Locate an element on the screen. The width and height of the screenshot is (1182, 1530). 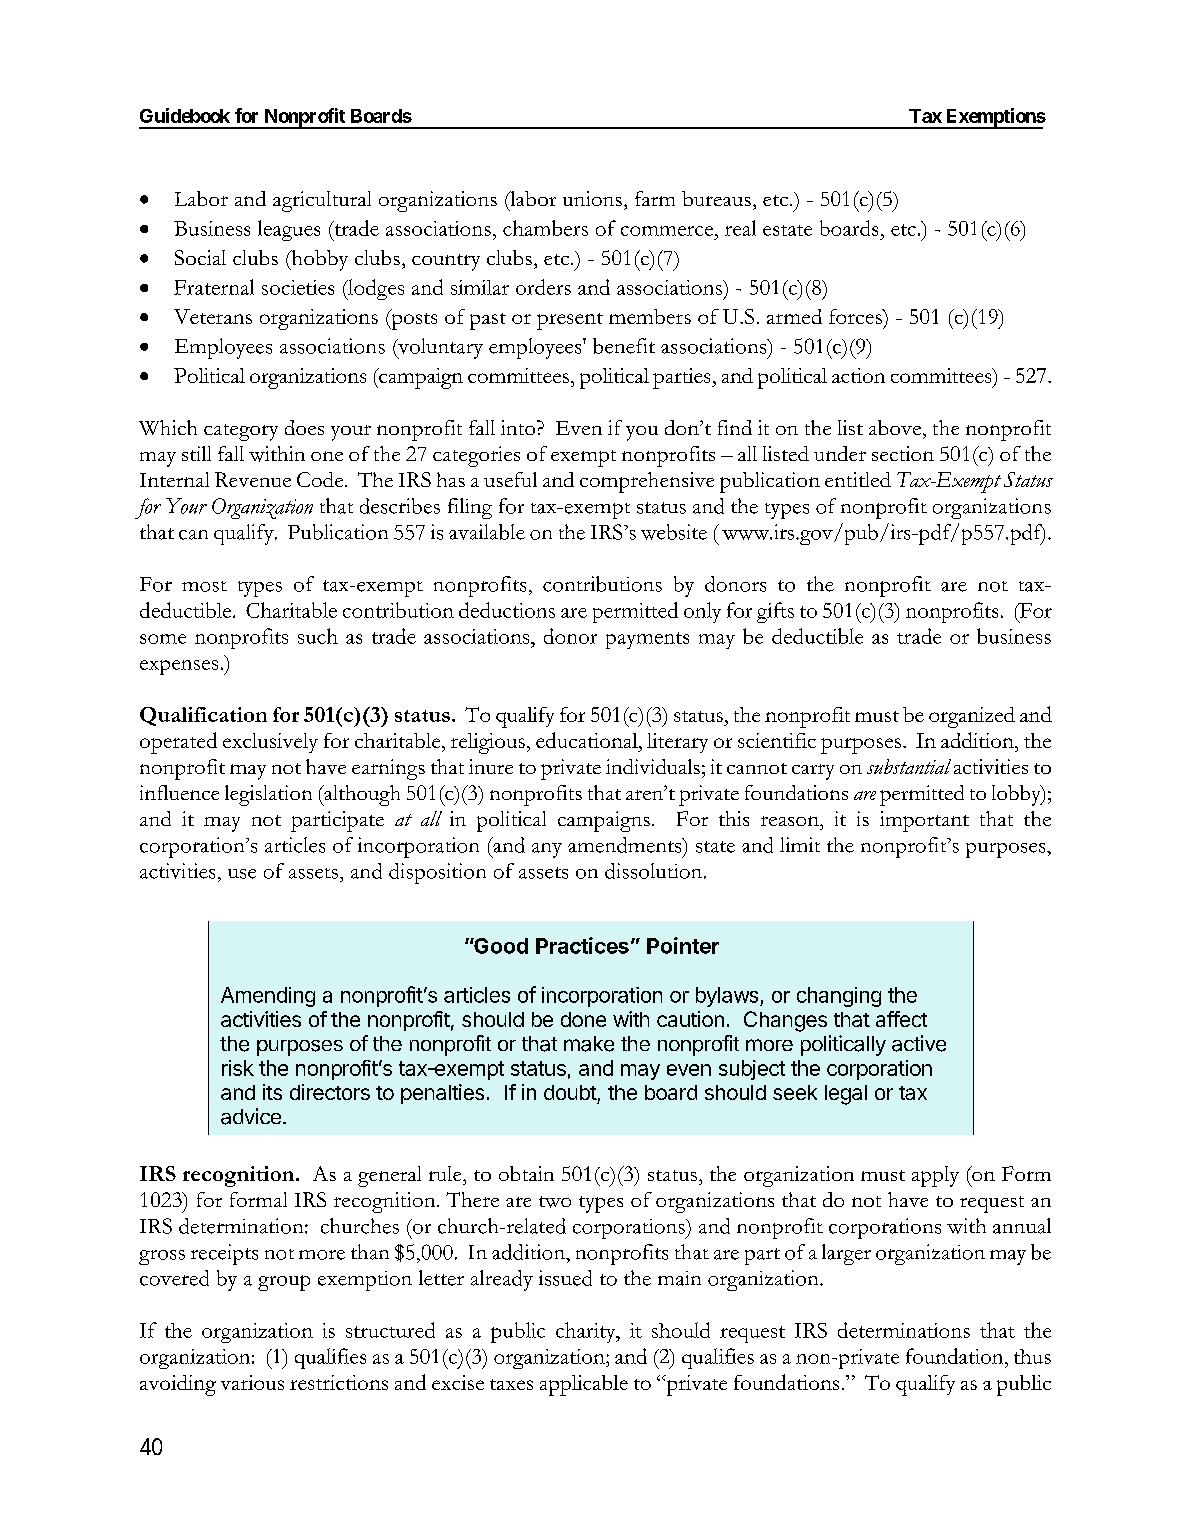
agricultural is located at coordinates (322, 201).
